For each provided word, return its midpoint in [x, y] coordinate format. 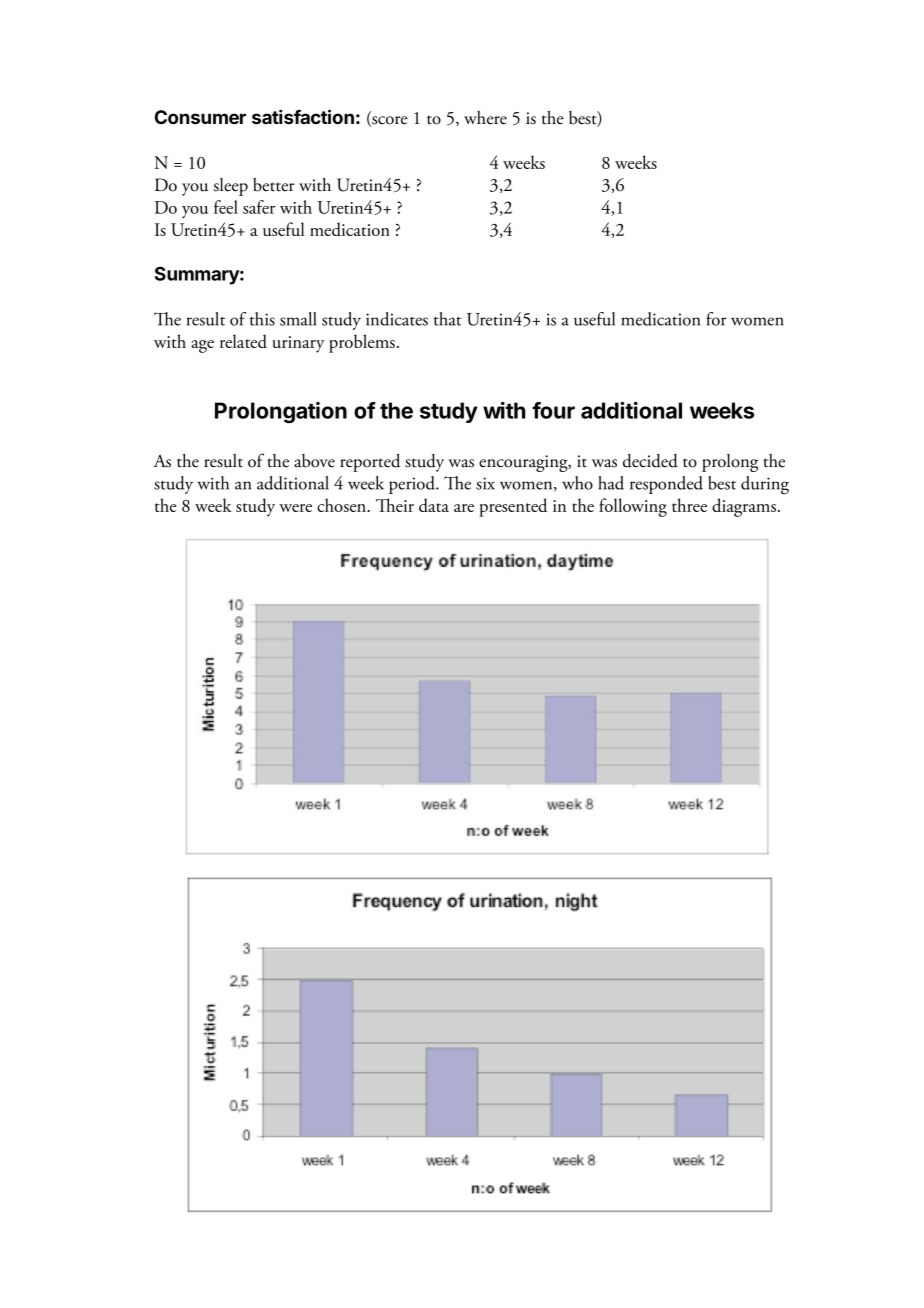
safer [259, 207]
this [262, 319]
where [485, 118]
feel [226, 207]
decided [650, 461]
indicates [397, 319]
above [314, 461]
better [274, 185]
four [553, 410]
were [295, 508]
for [716, 319]
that [448, 319]
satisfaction [303, 116]
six [485, 483]
